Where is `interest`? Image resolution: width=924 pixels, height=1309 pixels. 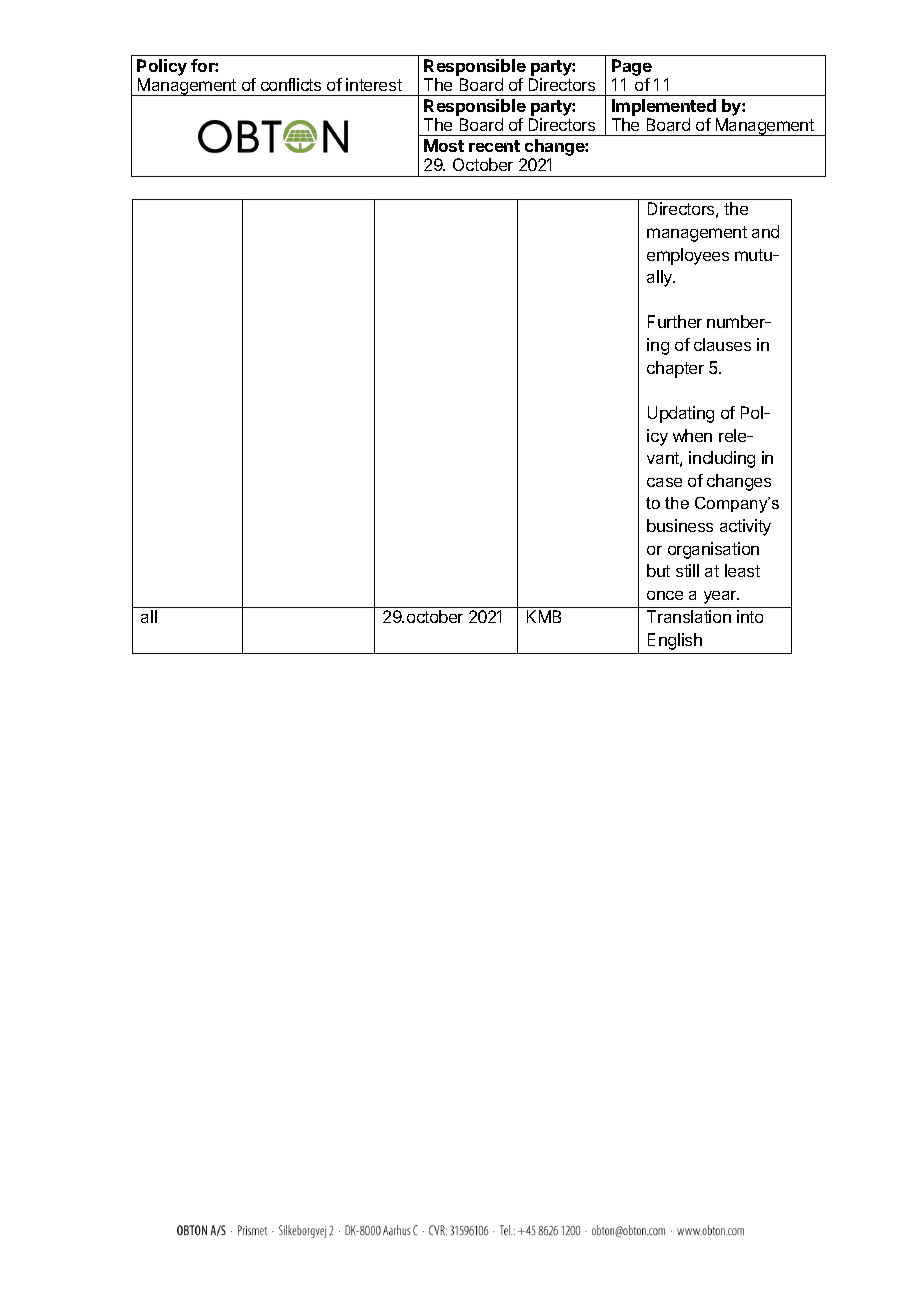
interest is located at coordinates (374, 84).
